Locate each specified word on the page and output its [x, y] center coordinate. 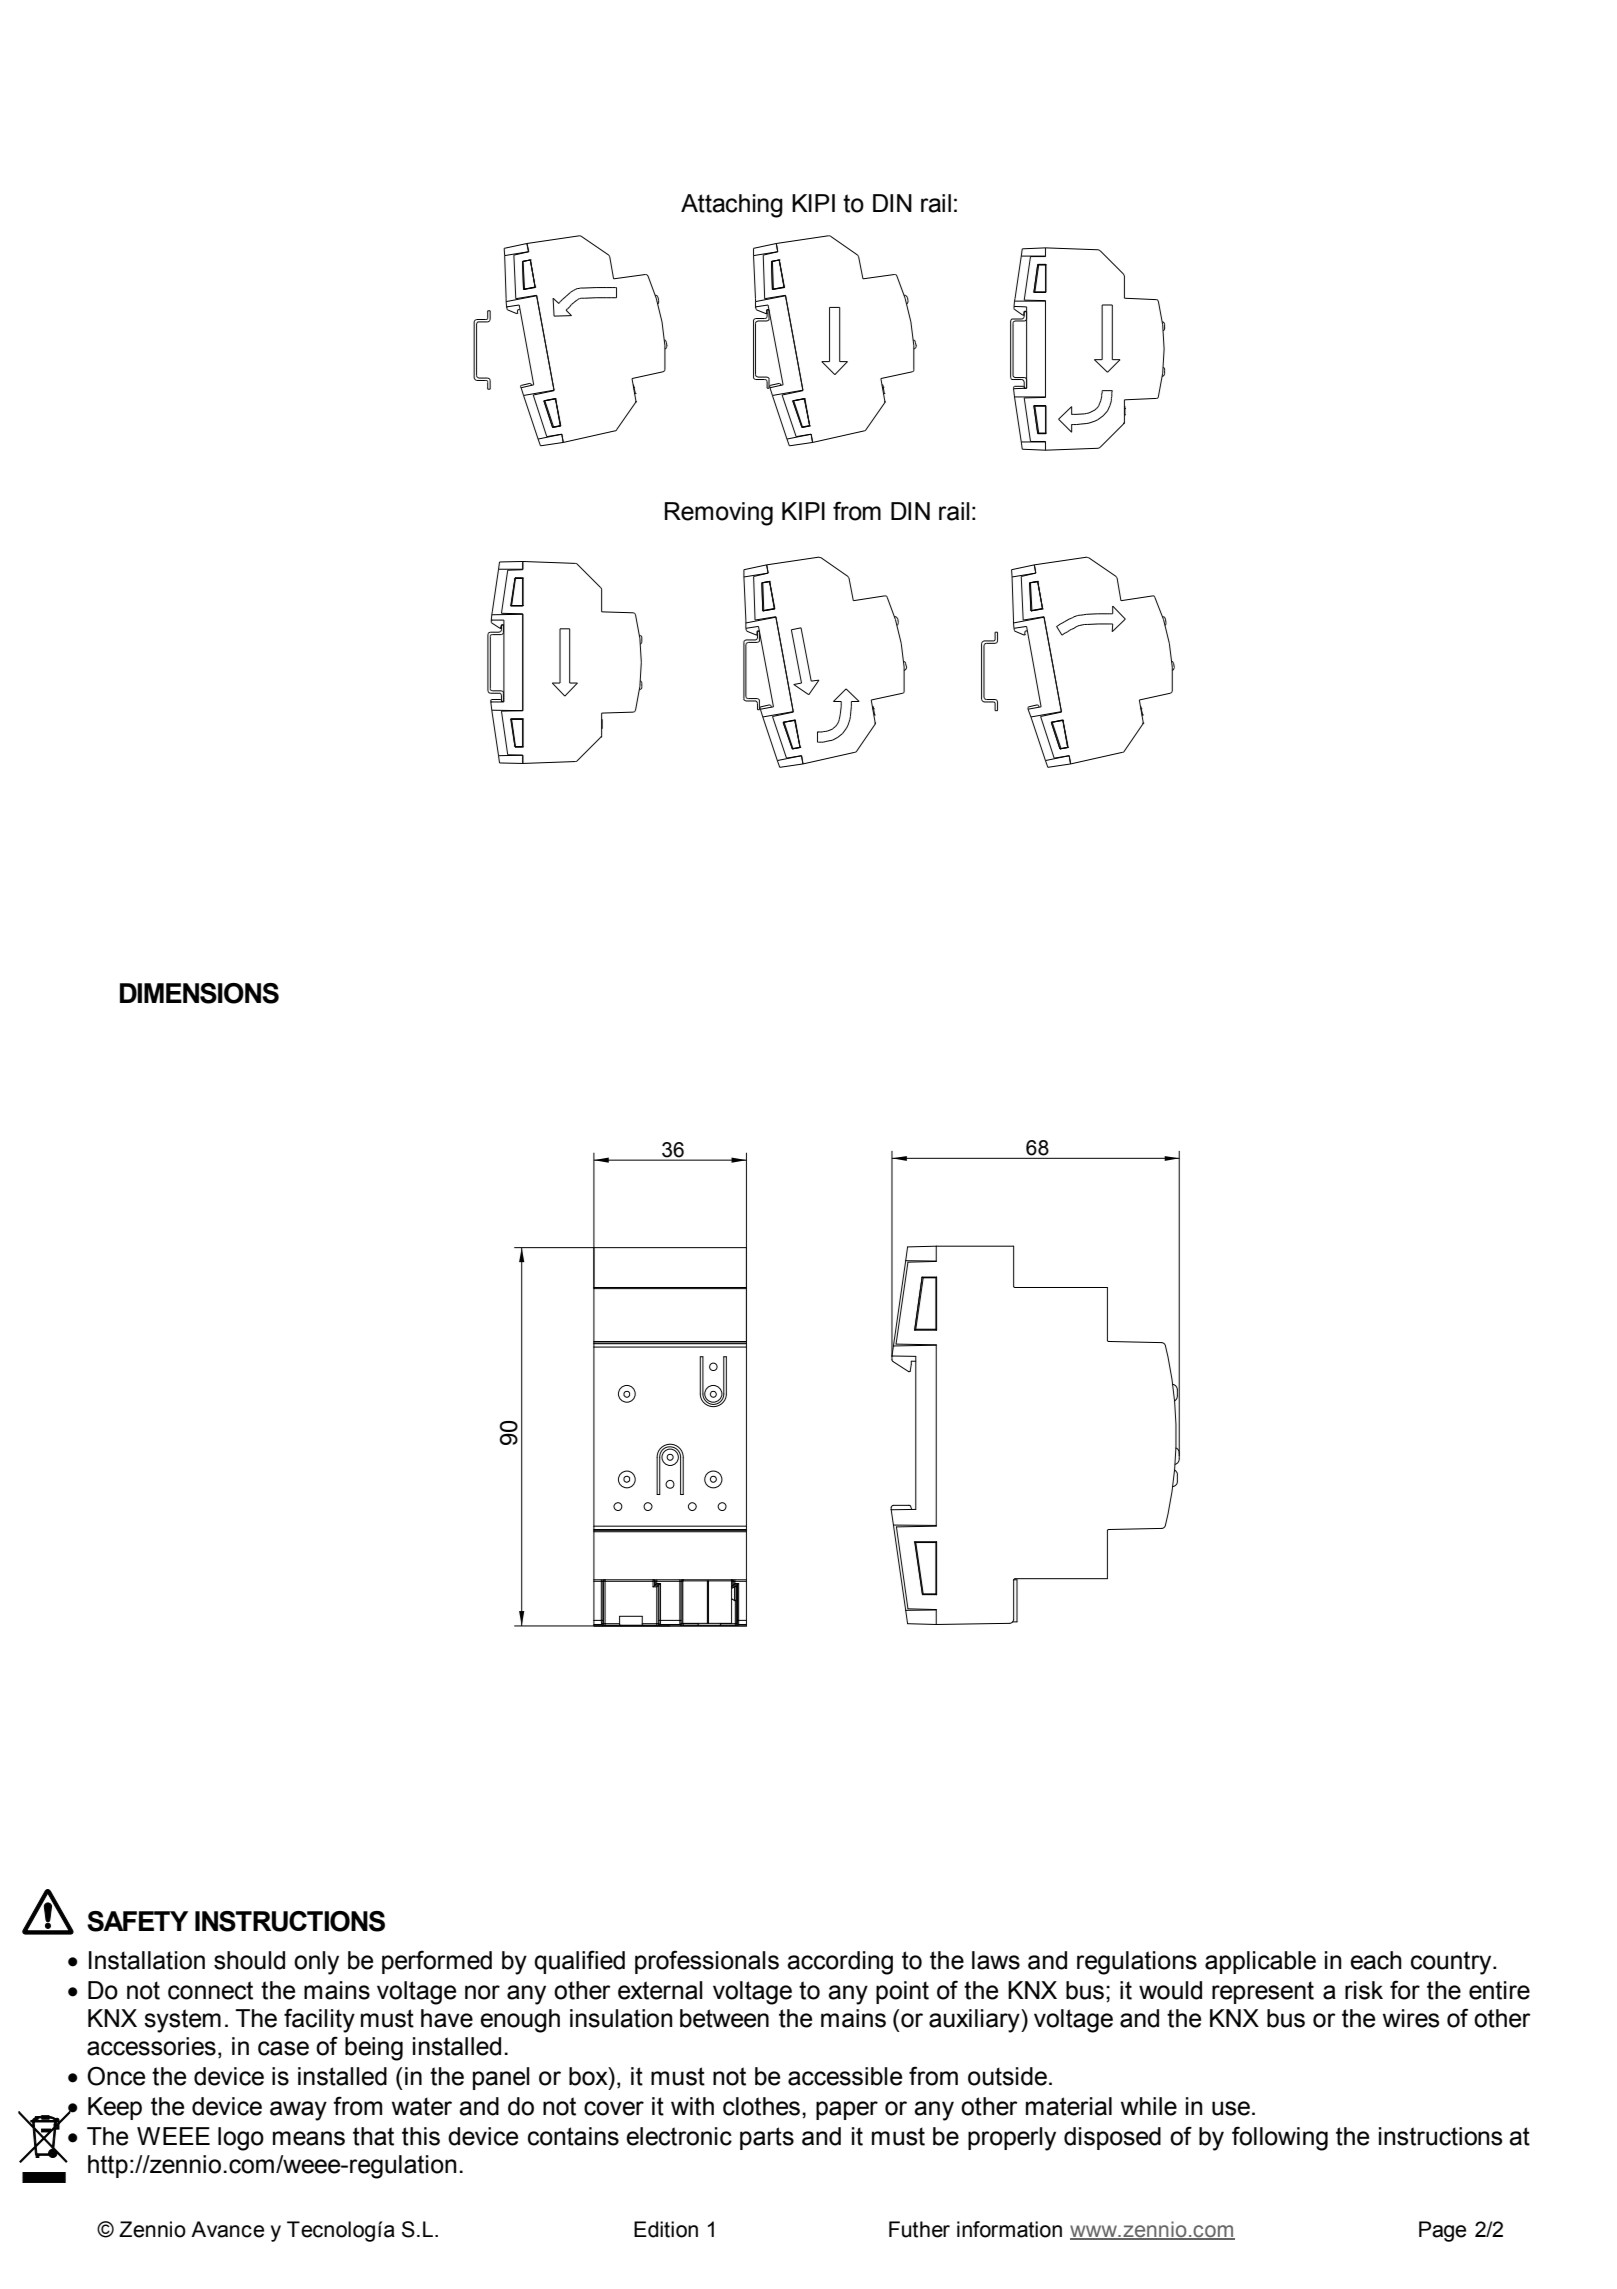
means [309, 2138]
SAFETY [137, 1921]
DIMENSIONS [199, 993]
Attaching [732, 206]
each [1376, 1960]
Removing [719, 514]
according [840, 1963]
